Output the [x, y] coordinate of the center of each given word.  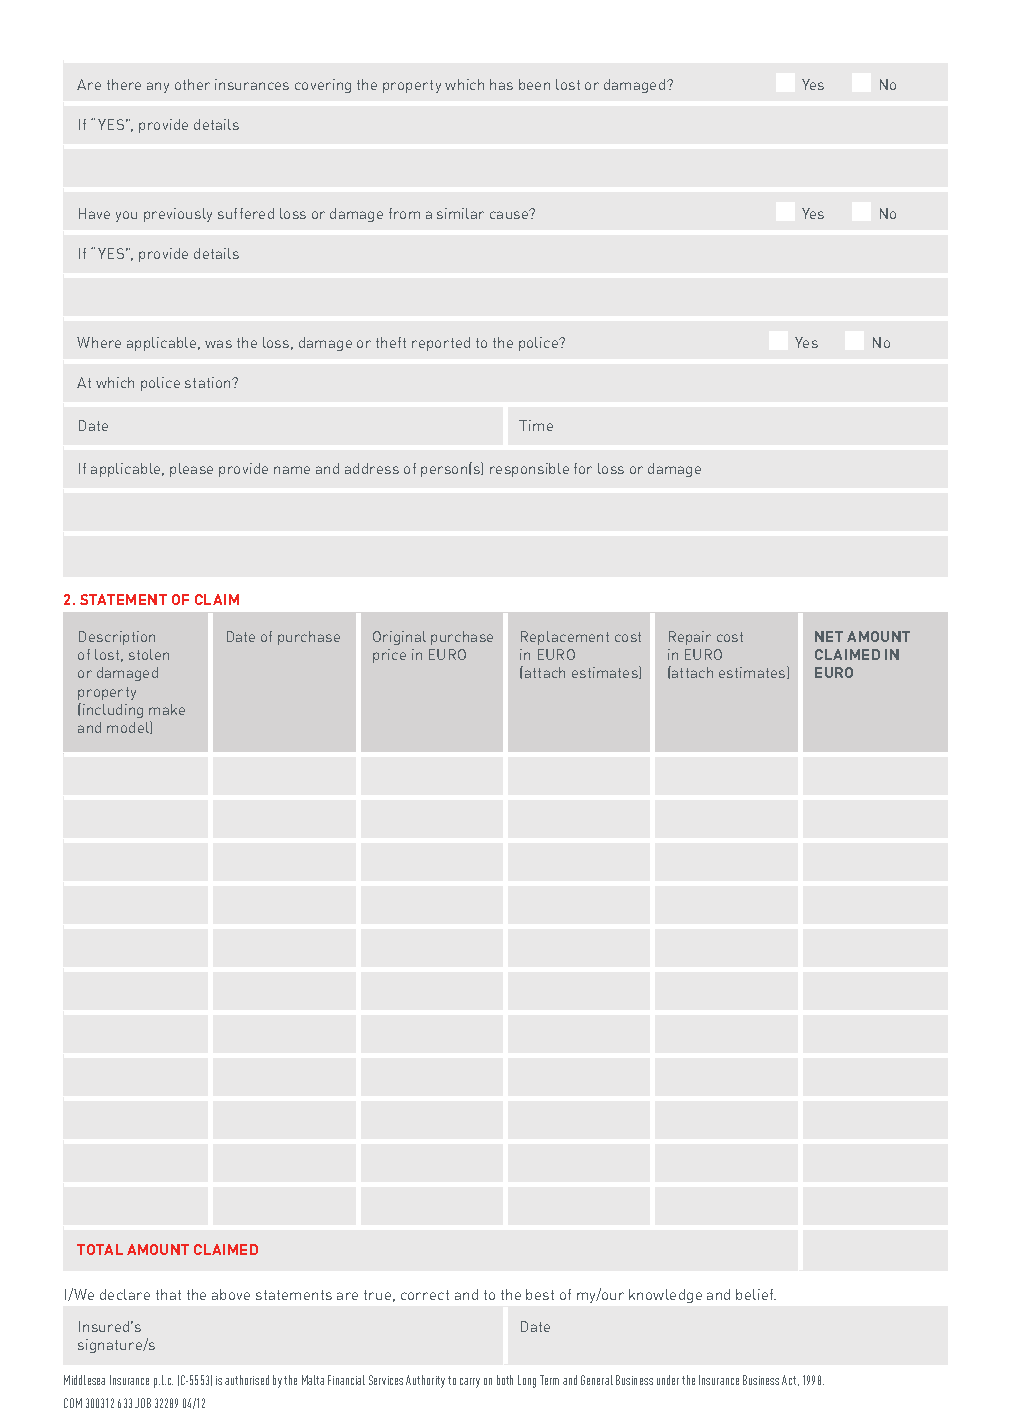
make [167, 709]
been [534, 84]
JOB [143, 1403]
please [191, 470]
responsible [529, 470]
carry [470, 1383]
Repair [690, 638]
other [192, 84]
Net [829, 636]
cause [510, 214]
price [389, 656]
